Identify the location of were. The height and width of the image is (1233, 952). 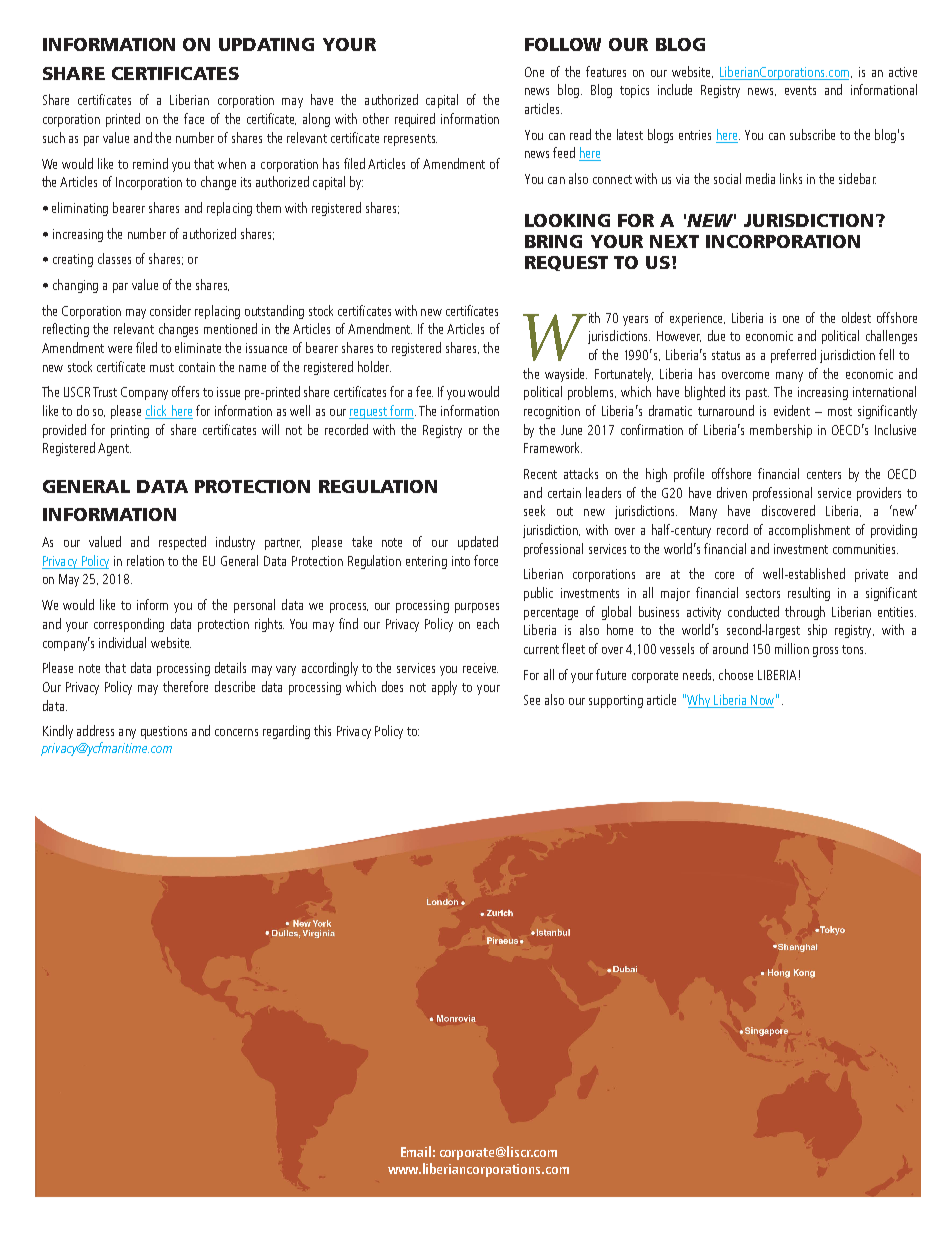
(120, 349).
